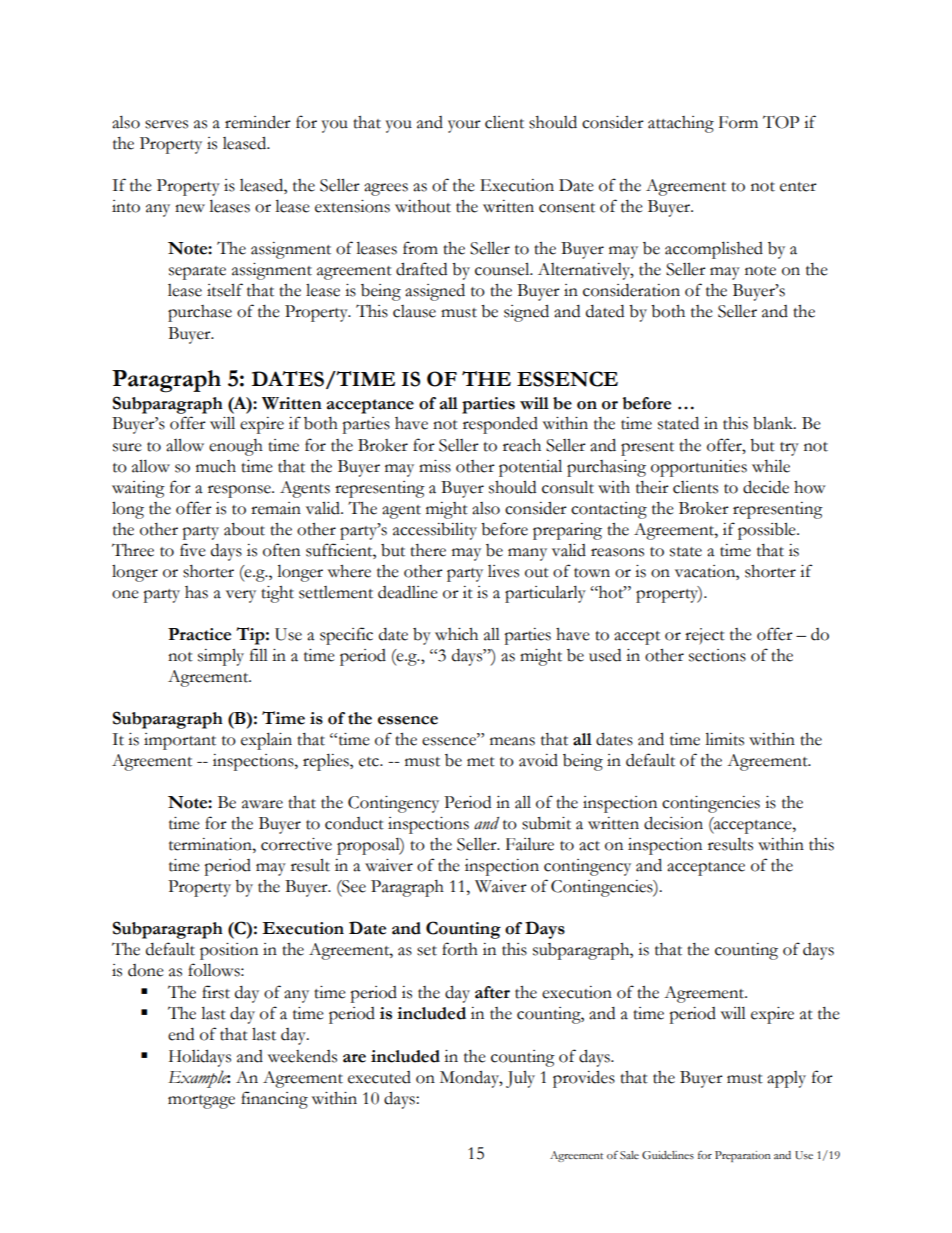 This screenshot has width=952, height=1233. I want to click on miss, so click(435, 466).
